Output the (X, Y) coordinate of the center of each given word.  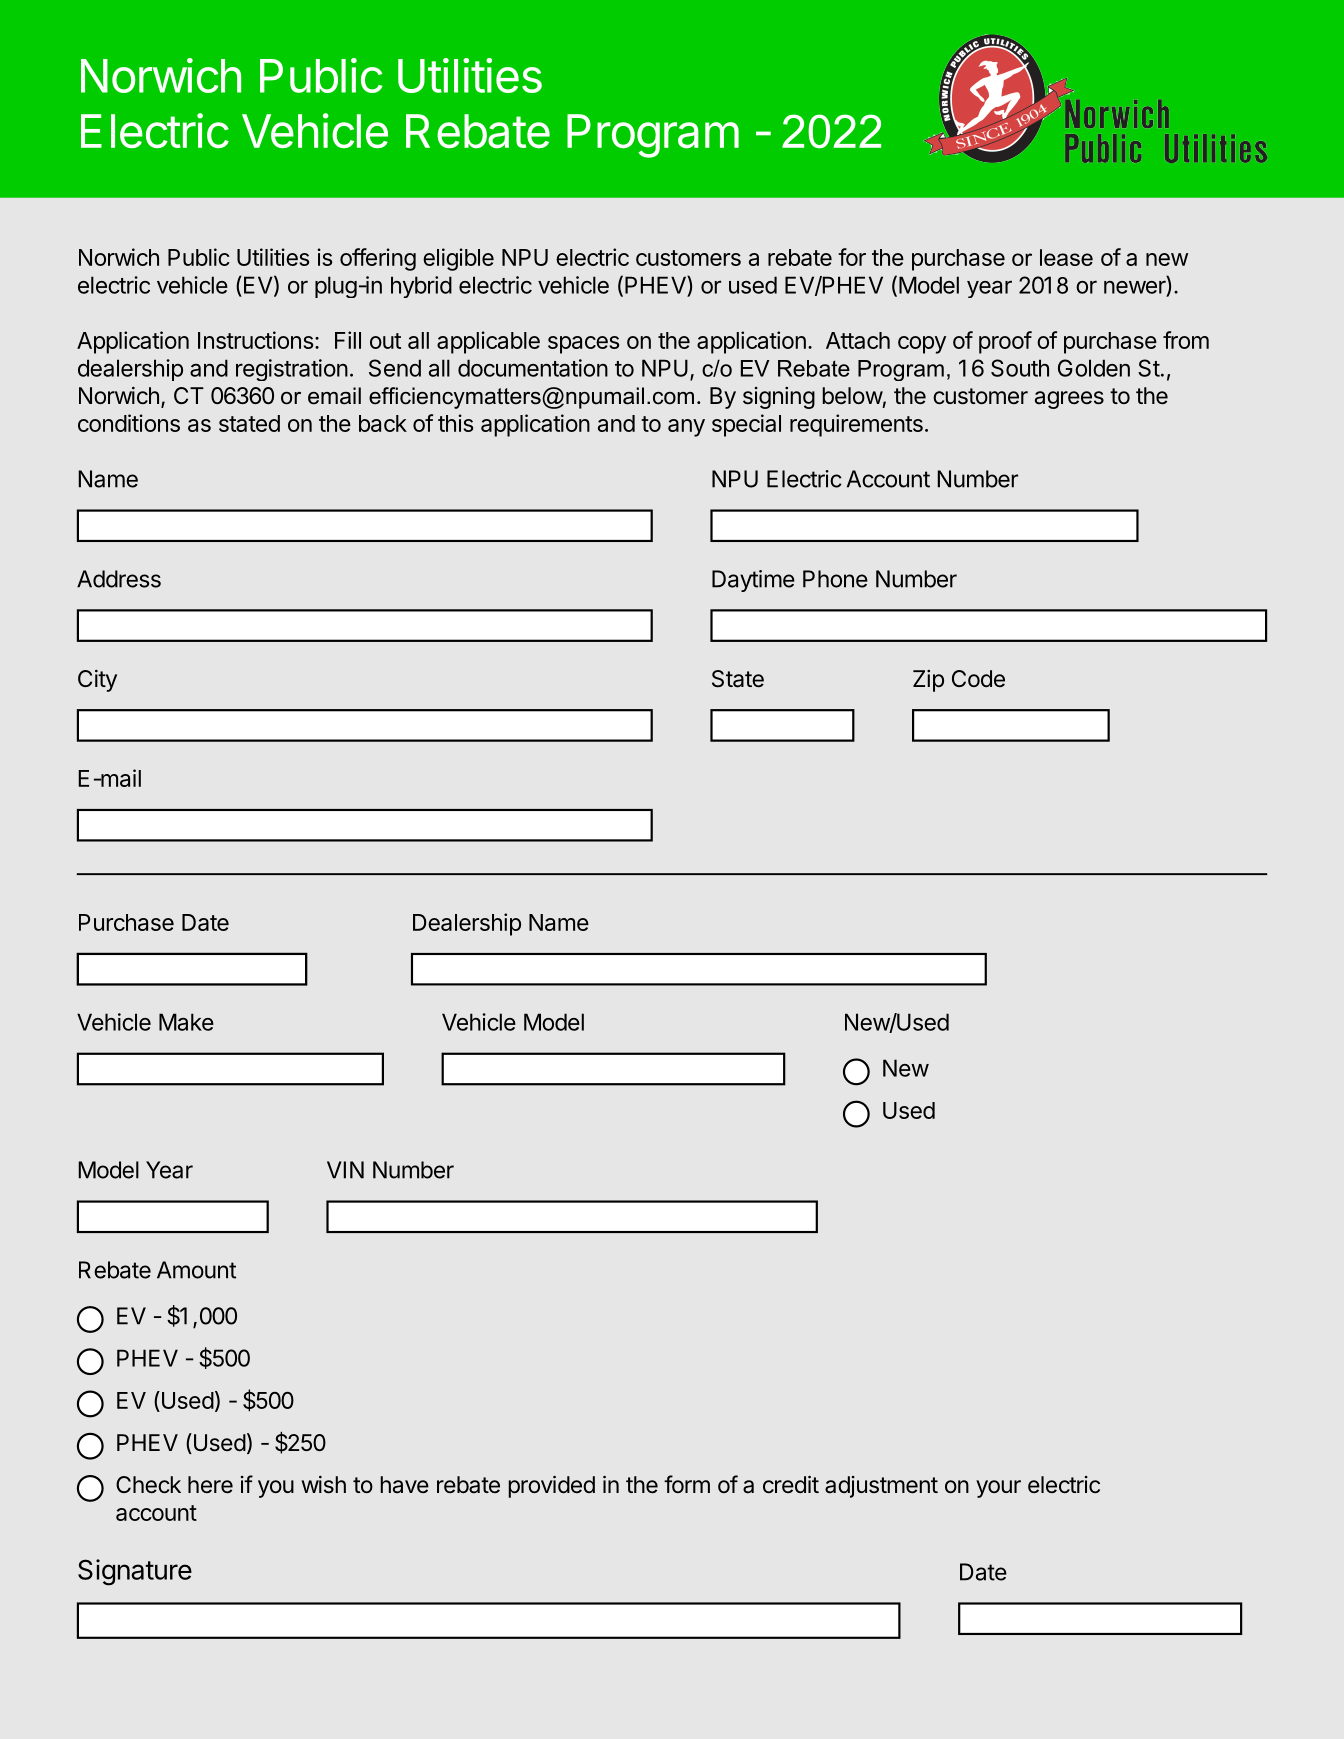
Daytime (753, 581)
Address (119, 579)
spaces (583, 345)
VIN (345, 1170)
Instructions (255, 340)
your (998, 1489)
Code (978, 679)
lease (1066, 257)
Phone (835, 579)
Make (186, 1022)
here (210, 1485)
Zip (928, 681)
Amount (196, 1270)
